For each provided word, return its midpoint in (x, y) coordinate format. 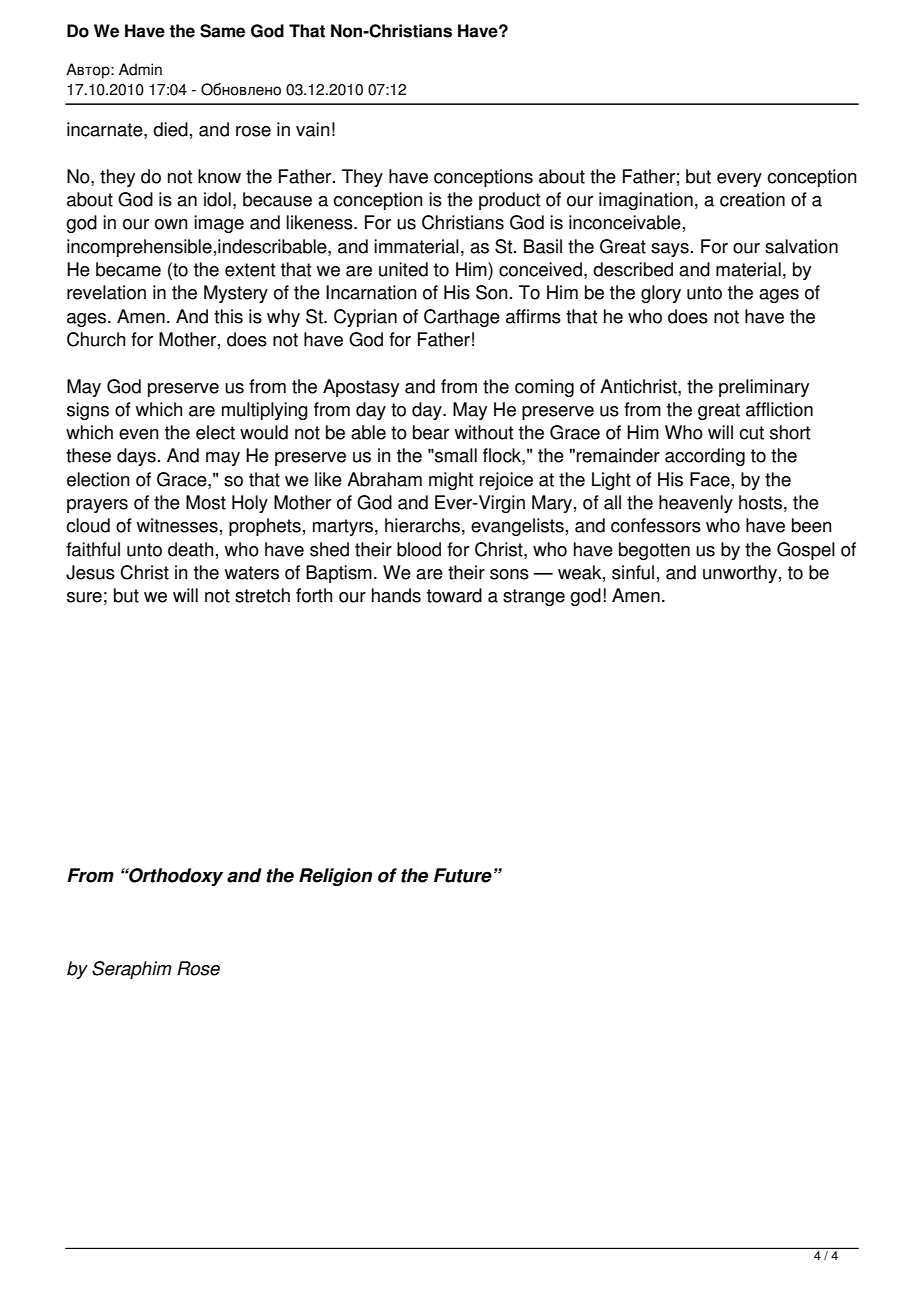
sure (84, 597)
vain (313, 129)
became (128, 269)
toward (454, 595)
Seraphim (132, 970)
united (403, 269)
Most (206, 502)
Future (463, 875)
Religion (335, 877)
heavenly (696, 504)
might (451, 481)
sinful (633, 572)
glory (661, 294)
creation (752, 199)
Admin (140, 69)
